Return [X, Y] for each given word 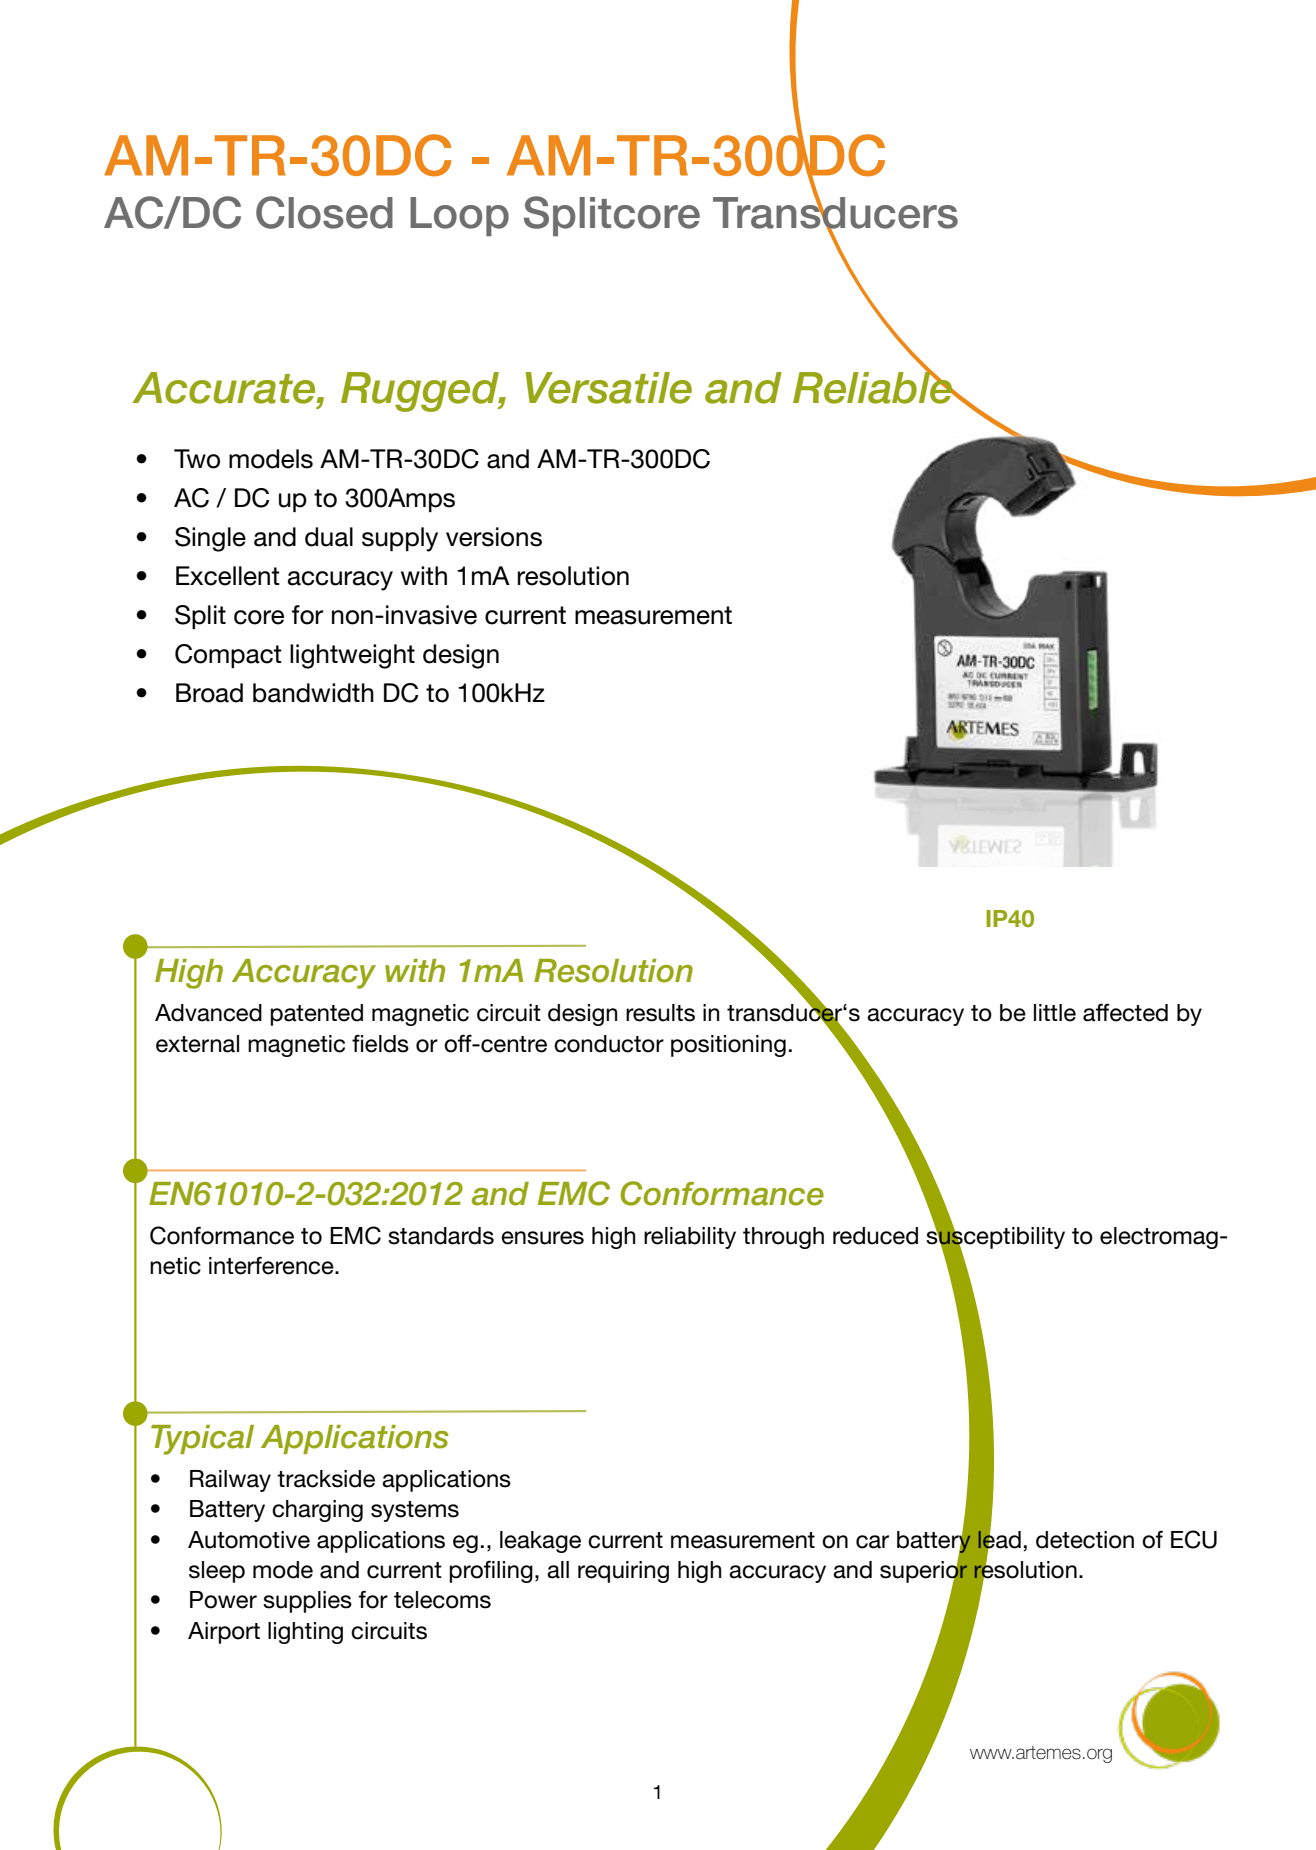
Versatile [608, 388]
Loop [459, 216]
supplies [307, 1602]
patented [316, 1015]
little [1055, 1013]
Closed [324, 212]
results [660, 1013]
